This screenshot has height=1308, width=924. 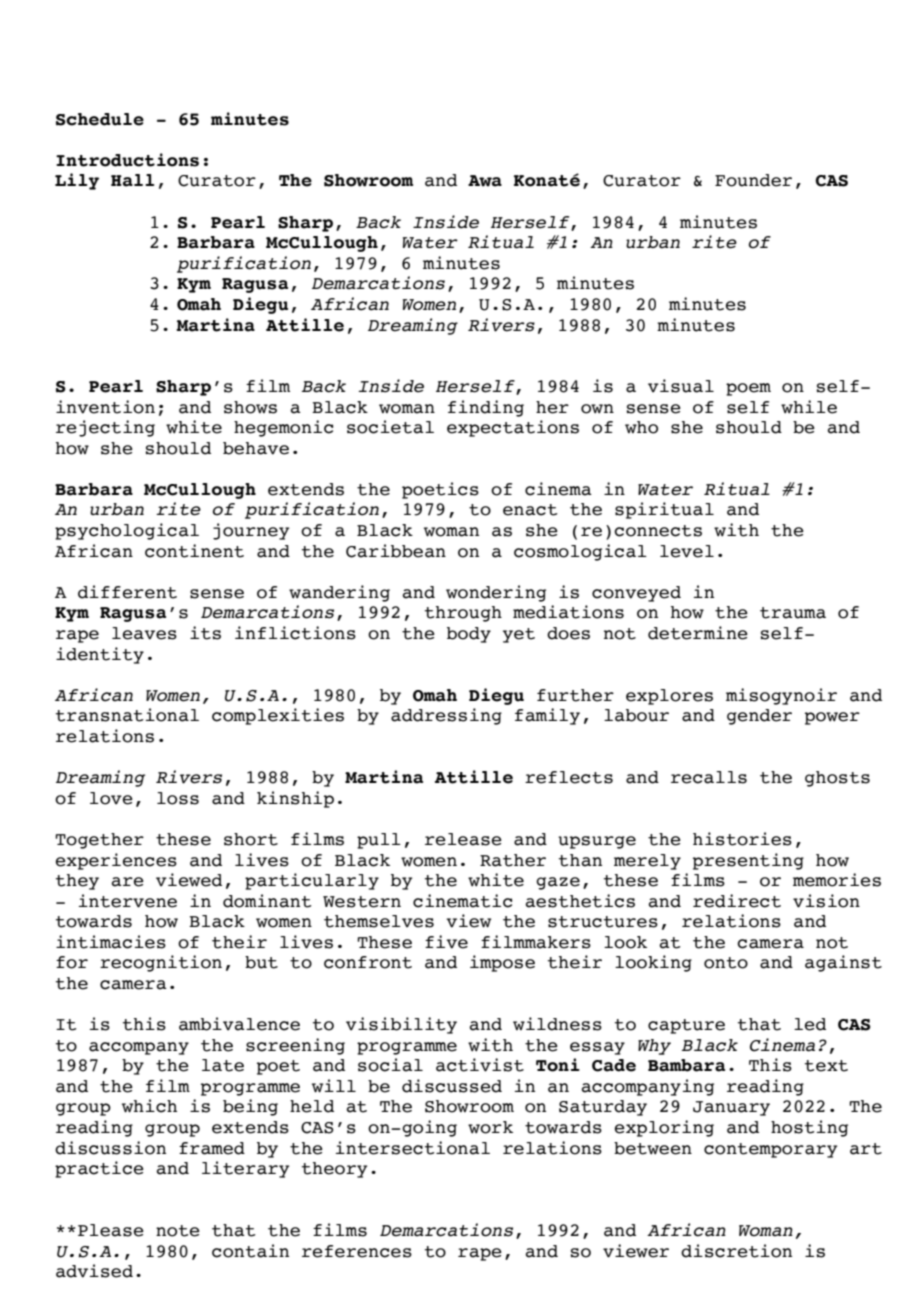 What do you see at coordinates (357, 1251) in the screenshot?
I see `references` at bounding box center [357, 1251].
